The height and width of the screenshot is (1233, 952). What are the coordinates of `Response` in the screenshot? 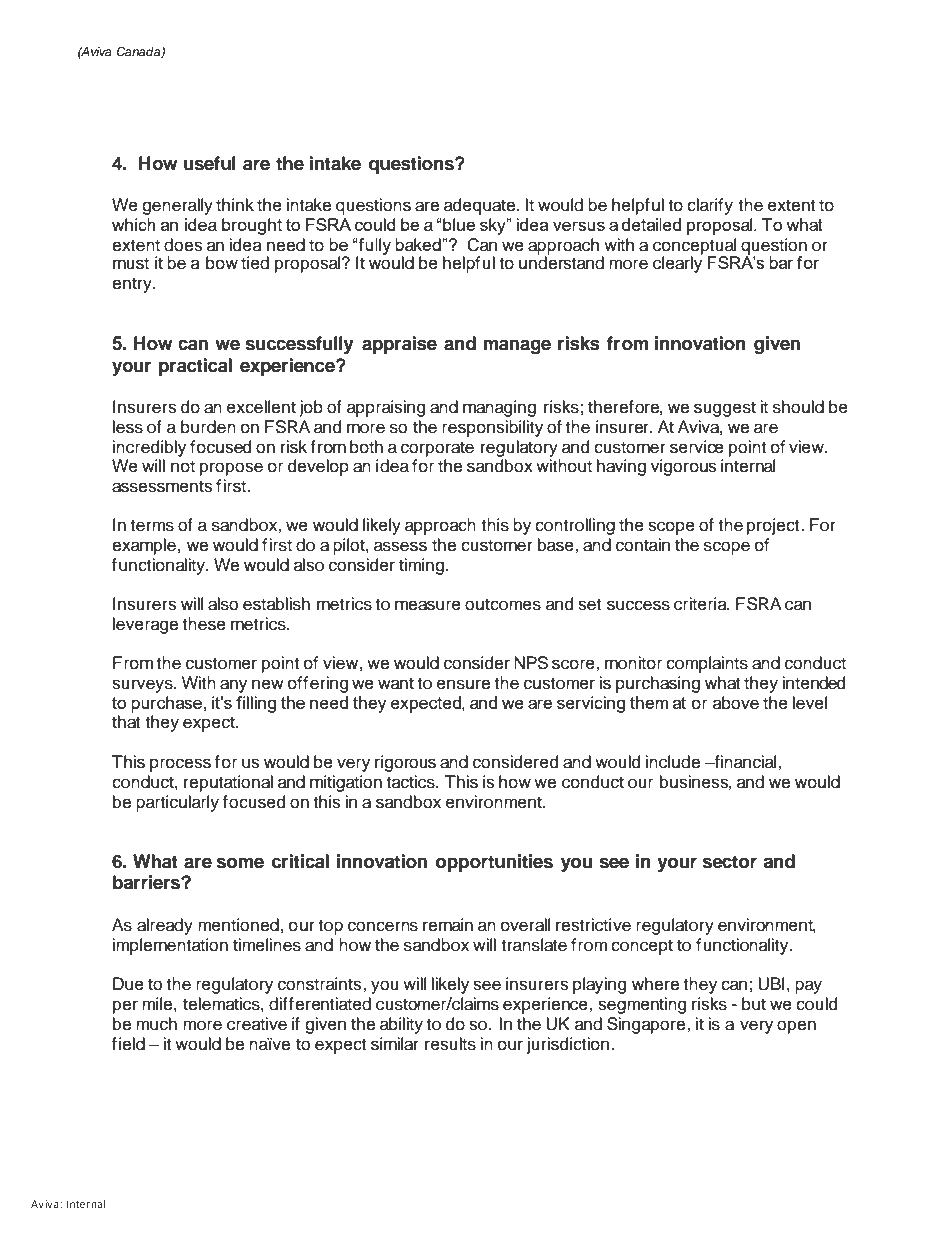 It's located at (200, 52).
